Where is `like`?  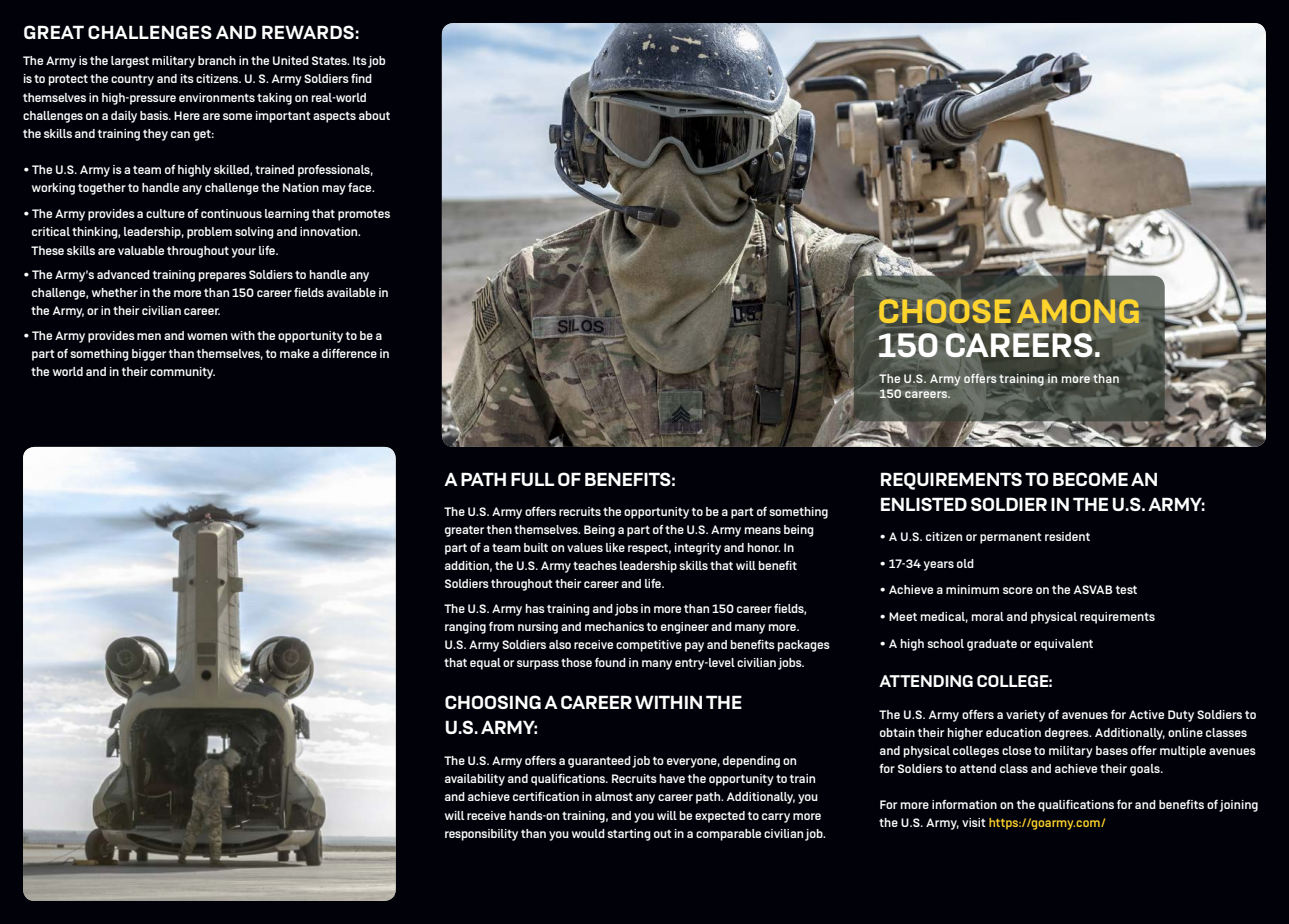
like is located at coordinates (615, 547).
